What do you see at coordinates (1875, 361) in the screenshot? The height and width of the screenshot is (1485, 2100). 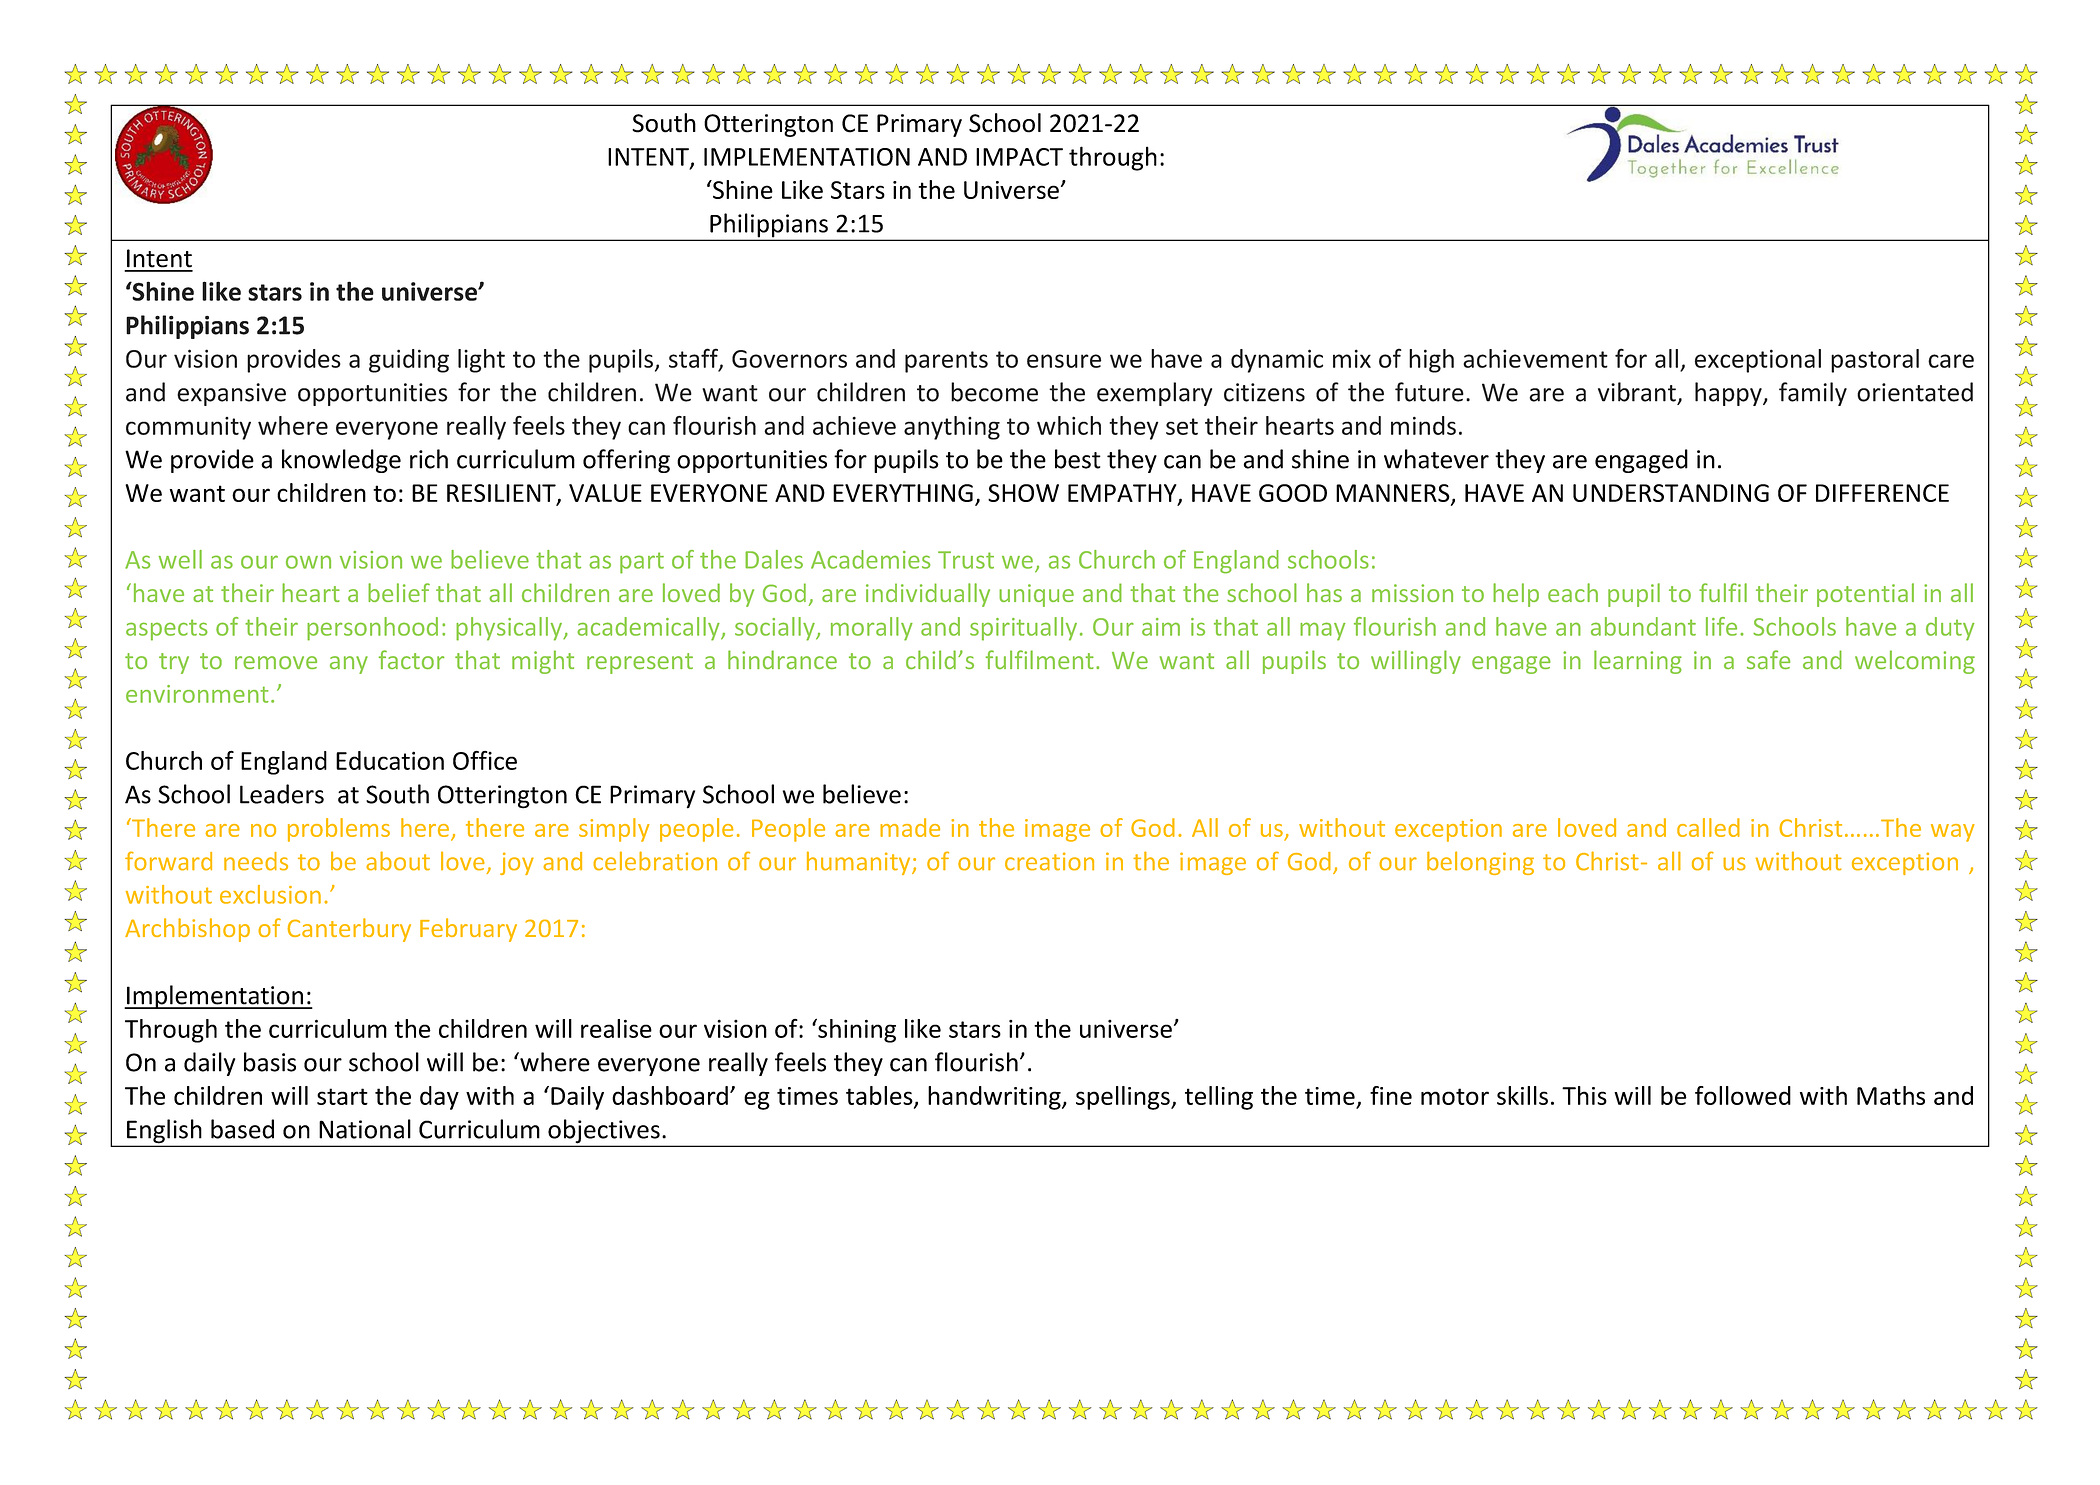 I see `pastoral` at bounding box center [1875, 361].
